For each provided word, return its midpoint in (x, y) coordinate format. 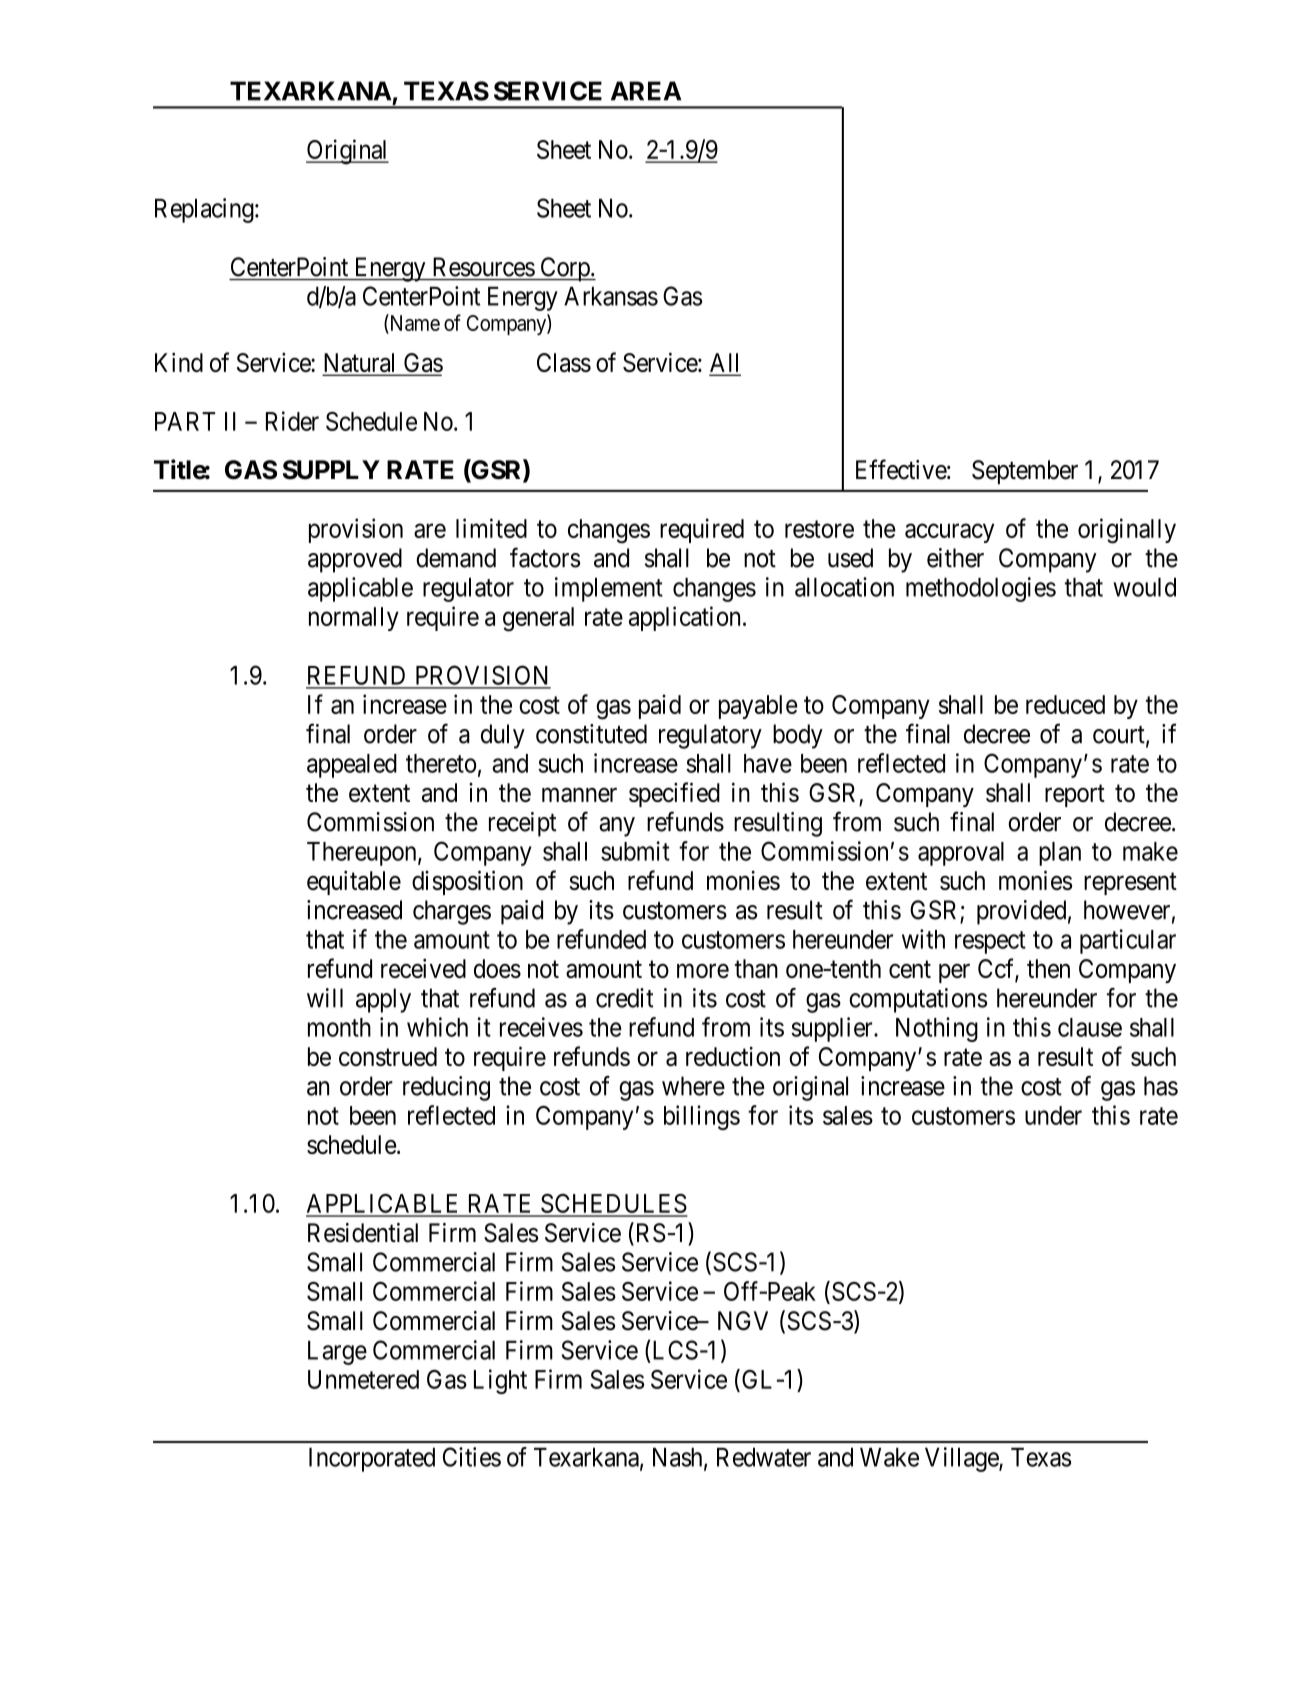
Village (962, 1459)
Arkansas (611, 296)
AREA (646, 91)
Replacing (205, 210)
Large (337, 1353)
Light (500, 1381)
